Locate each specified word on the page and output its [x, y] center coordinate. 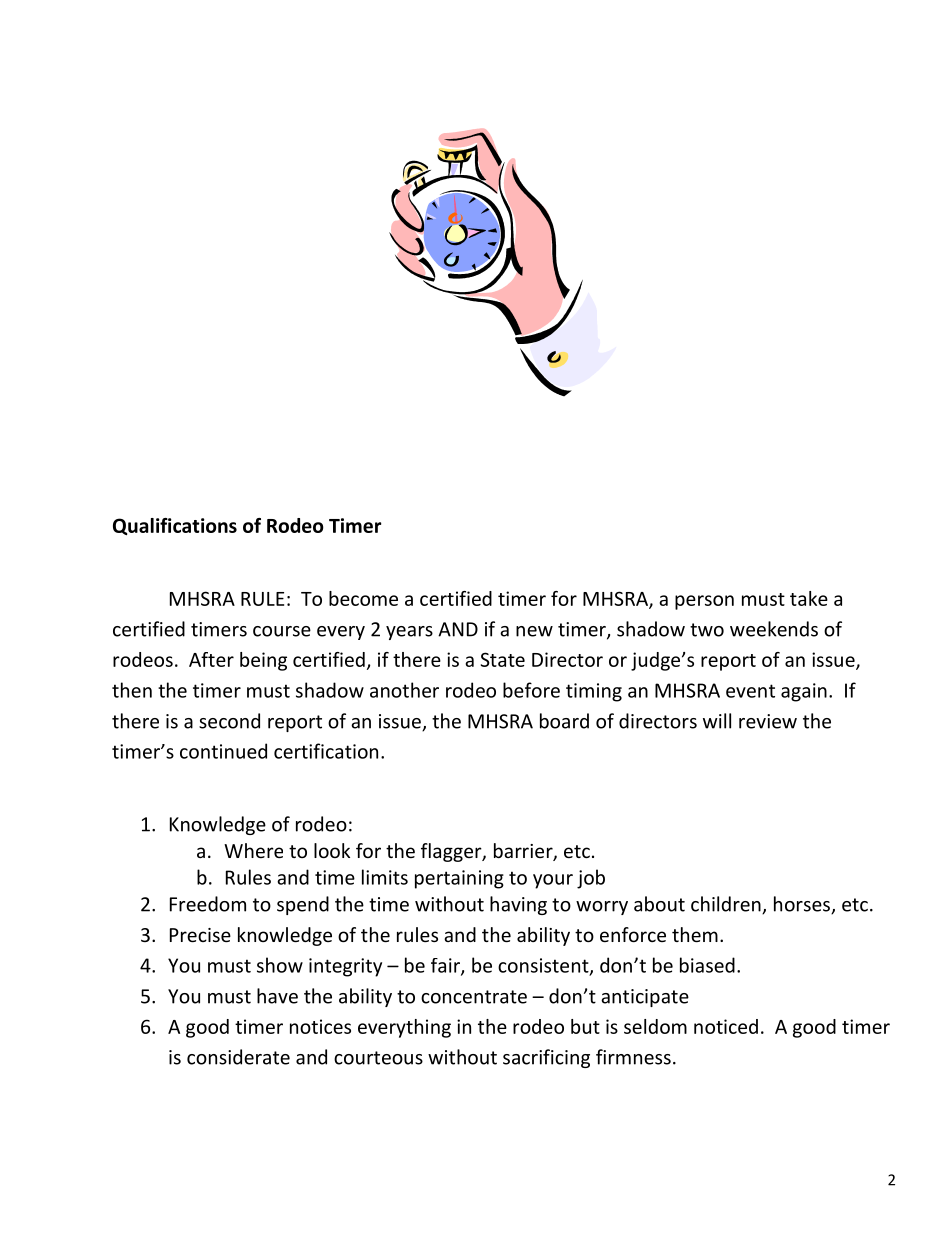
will [717, 721]
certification [326, 751]
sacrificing [546, 1058]
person [704, 602]
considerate [238, 1057]
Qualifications [175, 526]
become [363, 598]
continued [223, 751]
